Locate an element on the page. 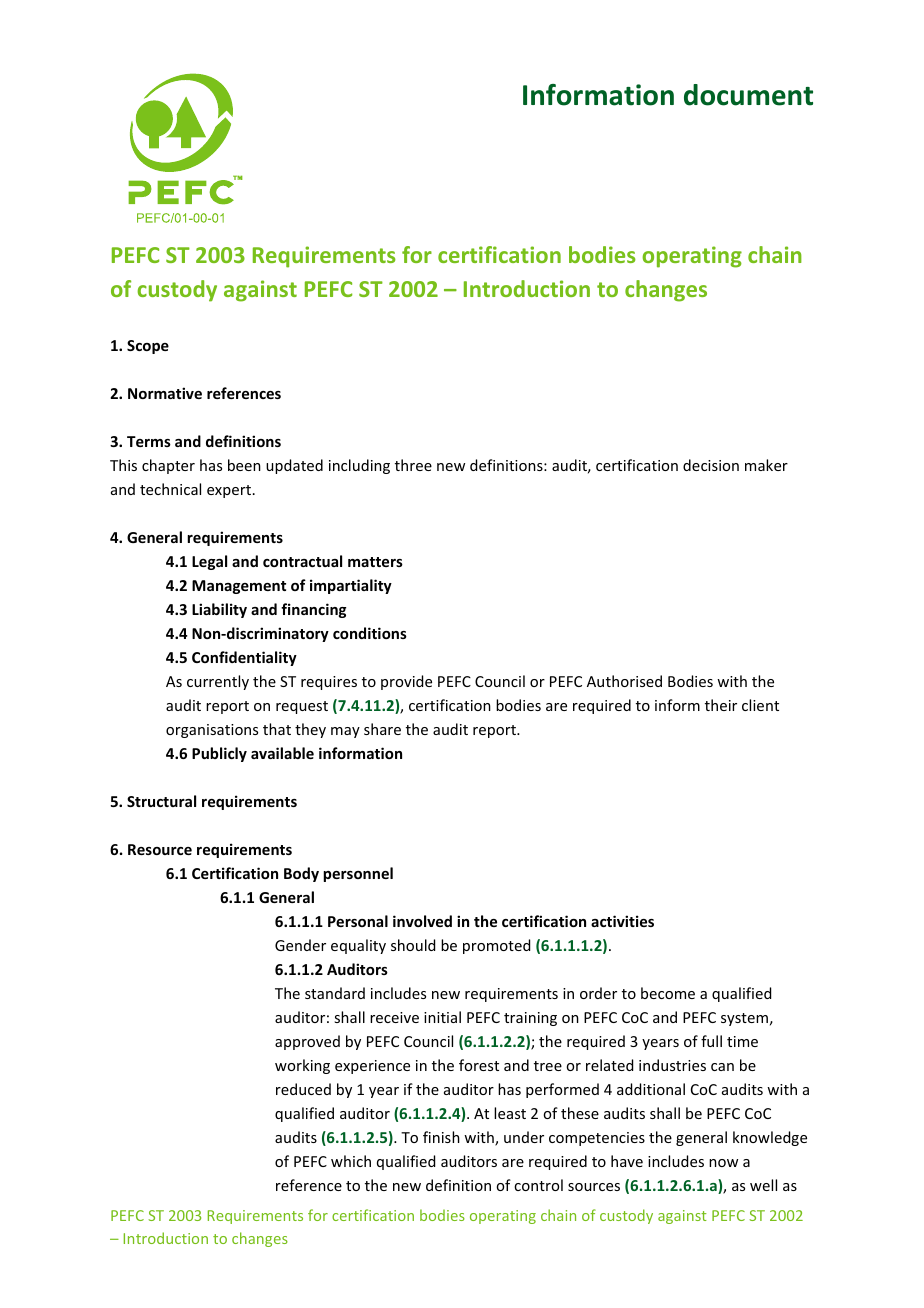 The image size is (924, 1308). Liability is located at coordinates (219, 610).
